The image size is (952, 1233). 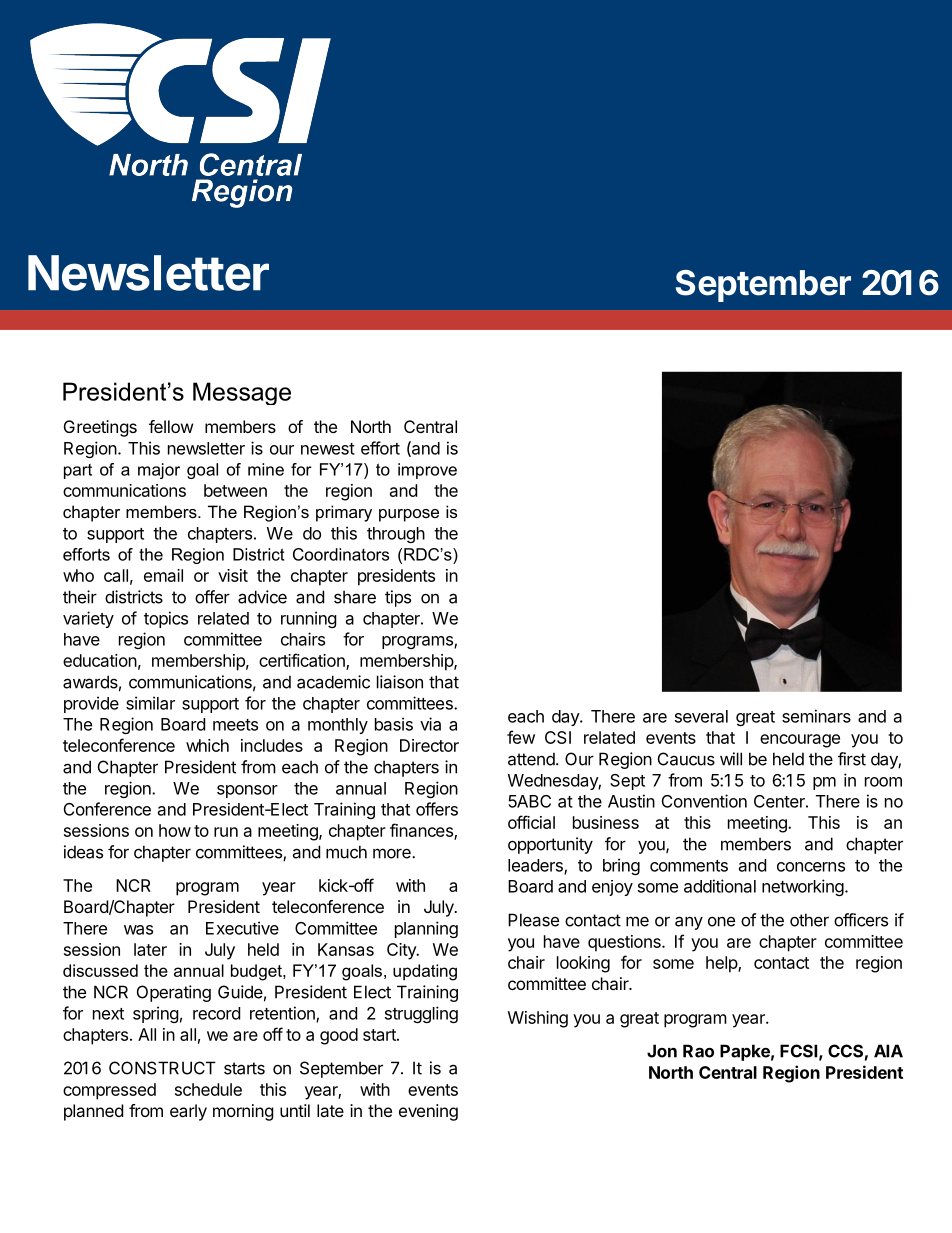 What do you see at coordinates (811, 867) in the screenshot?
I see `concerns` at bounding box center [811, 867].
